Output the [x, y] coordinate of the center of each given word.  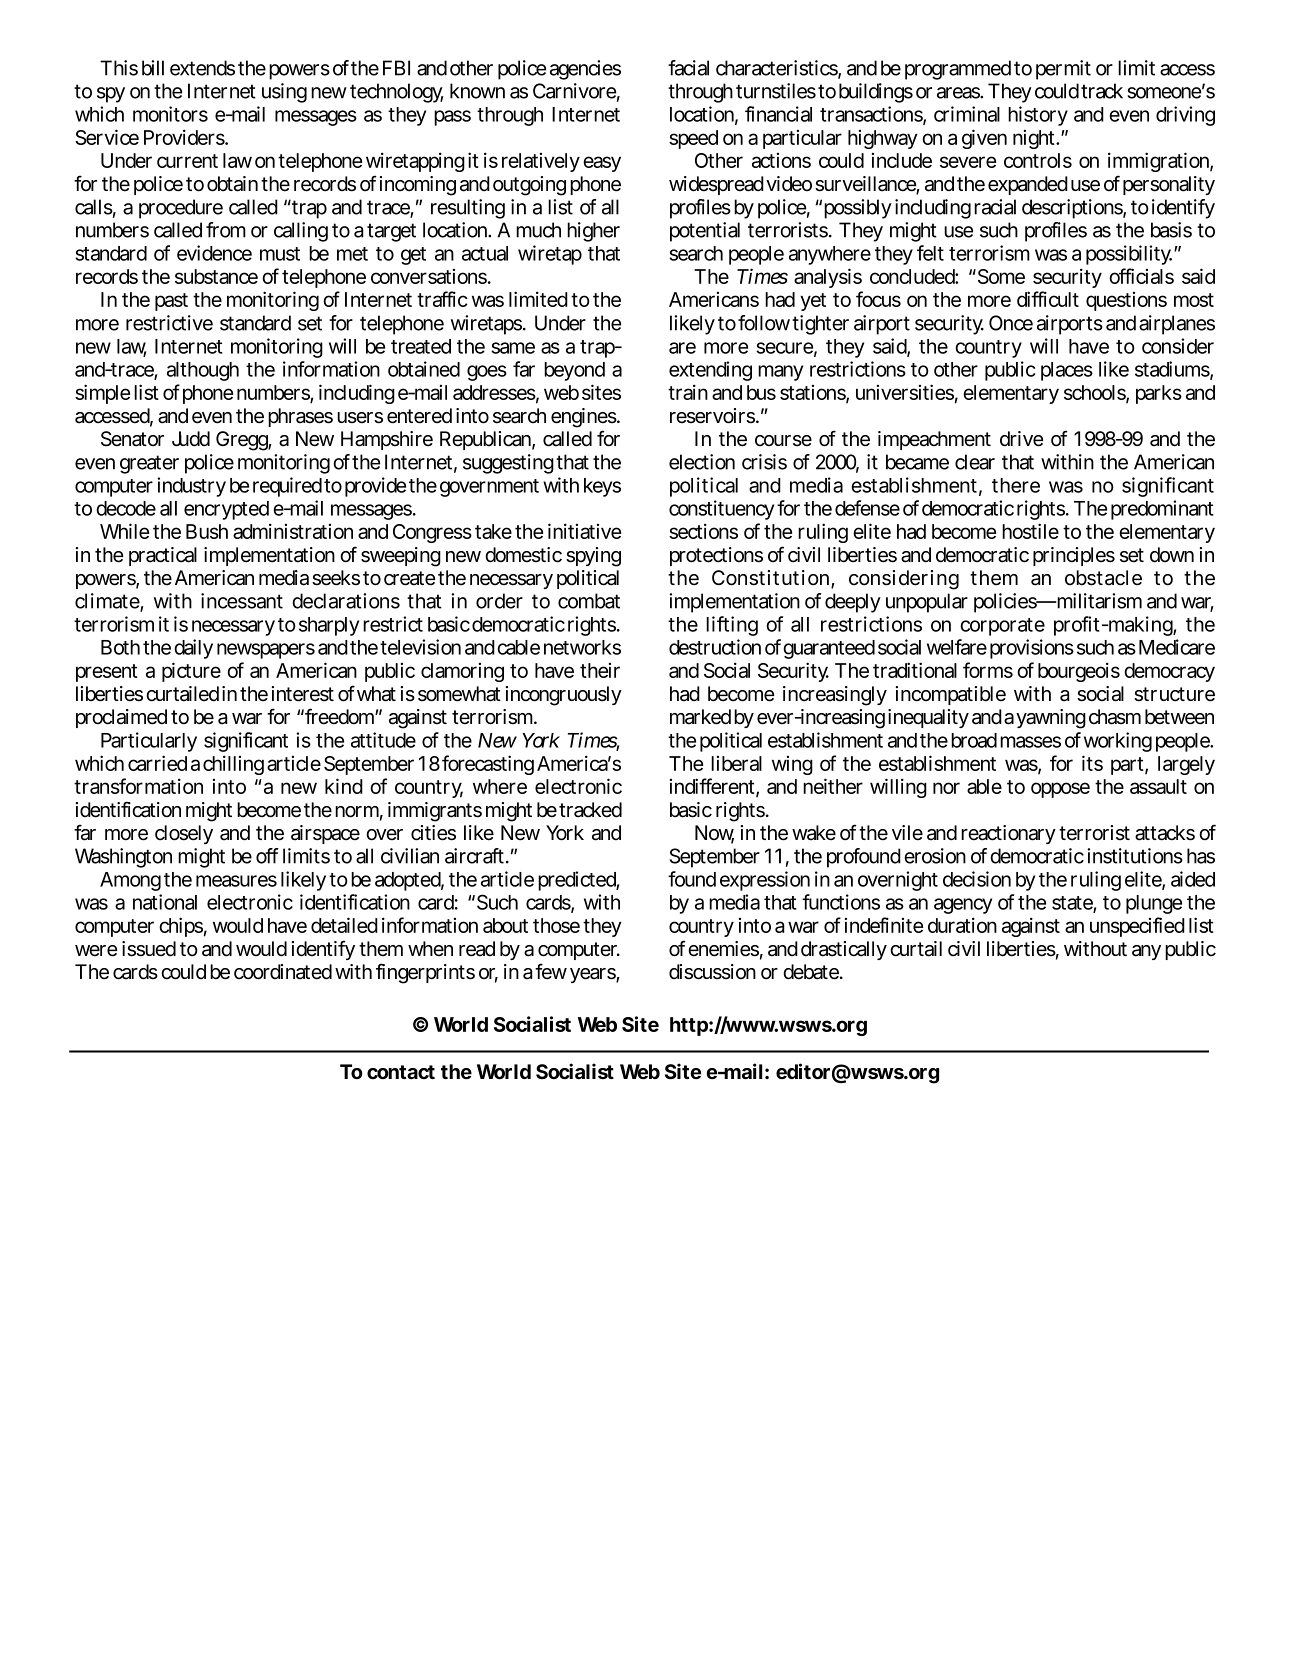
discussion [712, 972]
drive [1021, 439]
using [284, 93]
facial [688, 68]
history [1038, 116]
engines [585, 419]
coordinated [283, 972]
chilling [233, 765]
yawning [1051, 719]
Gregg [244, 441]
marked [700, 717]
